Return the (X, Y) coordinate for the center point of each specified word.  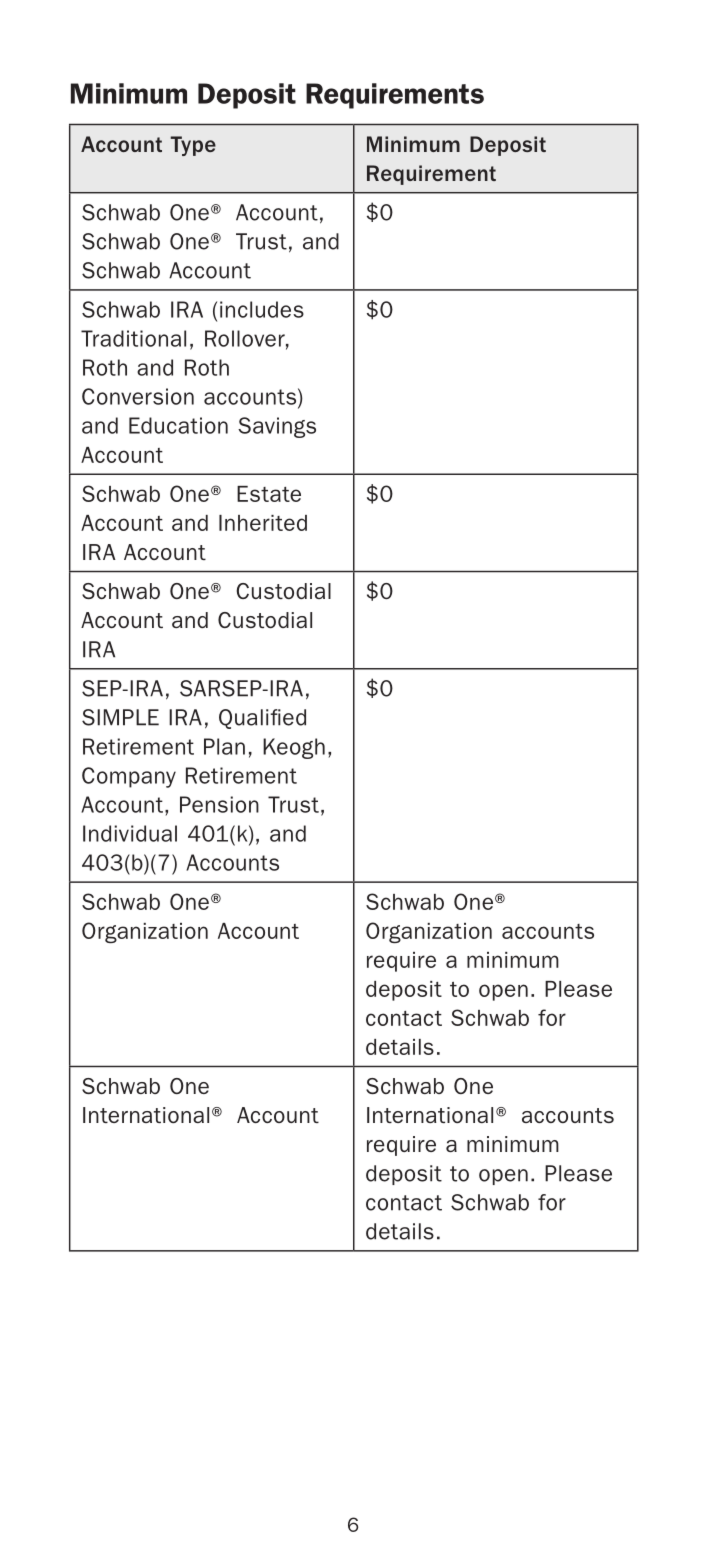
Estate (269, 494)
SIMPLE (120, 717)
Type (193, 146)
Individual (130, 833)
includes (262, 309)
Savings (277, 427)
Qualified (262, 719)
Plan (224, 746)
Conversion (138, 396)
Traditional (133, 338)
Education (178, 425)
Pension (219, 804)
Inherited (263, 523)
